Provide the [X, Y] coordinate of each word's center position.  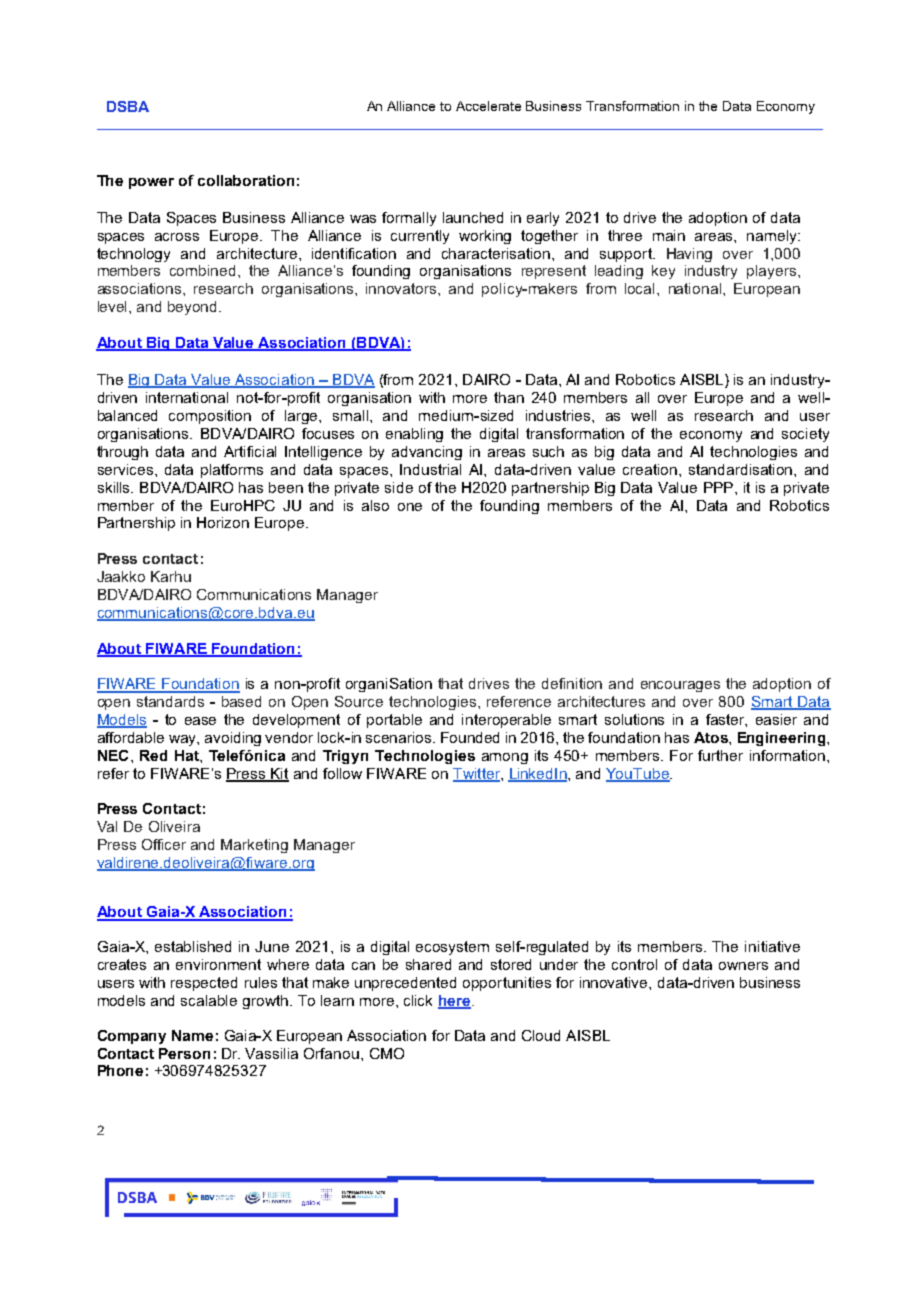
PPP [718, 487]
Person [184, 1053]
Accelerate [488, 106]
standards [170, 701]
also [375, 505]
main [669, 235]
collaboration [246, 180]
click [418, 1000]
